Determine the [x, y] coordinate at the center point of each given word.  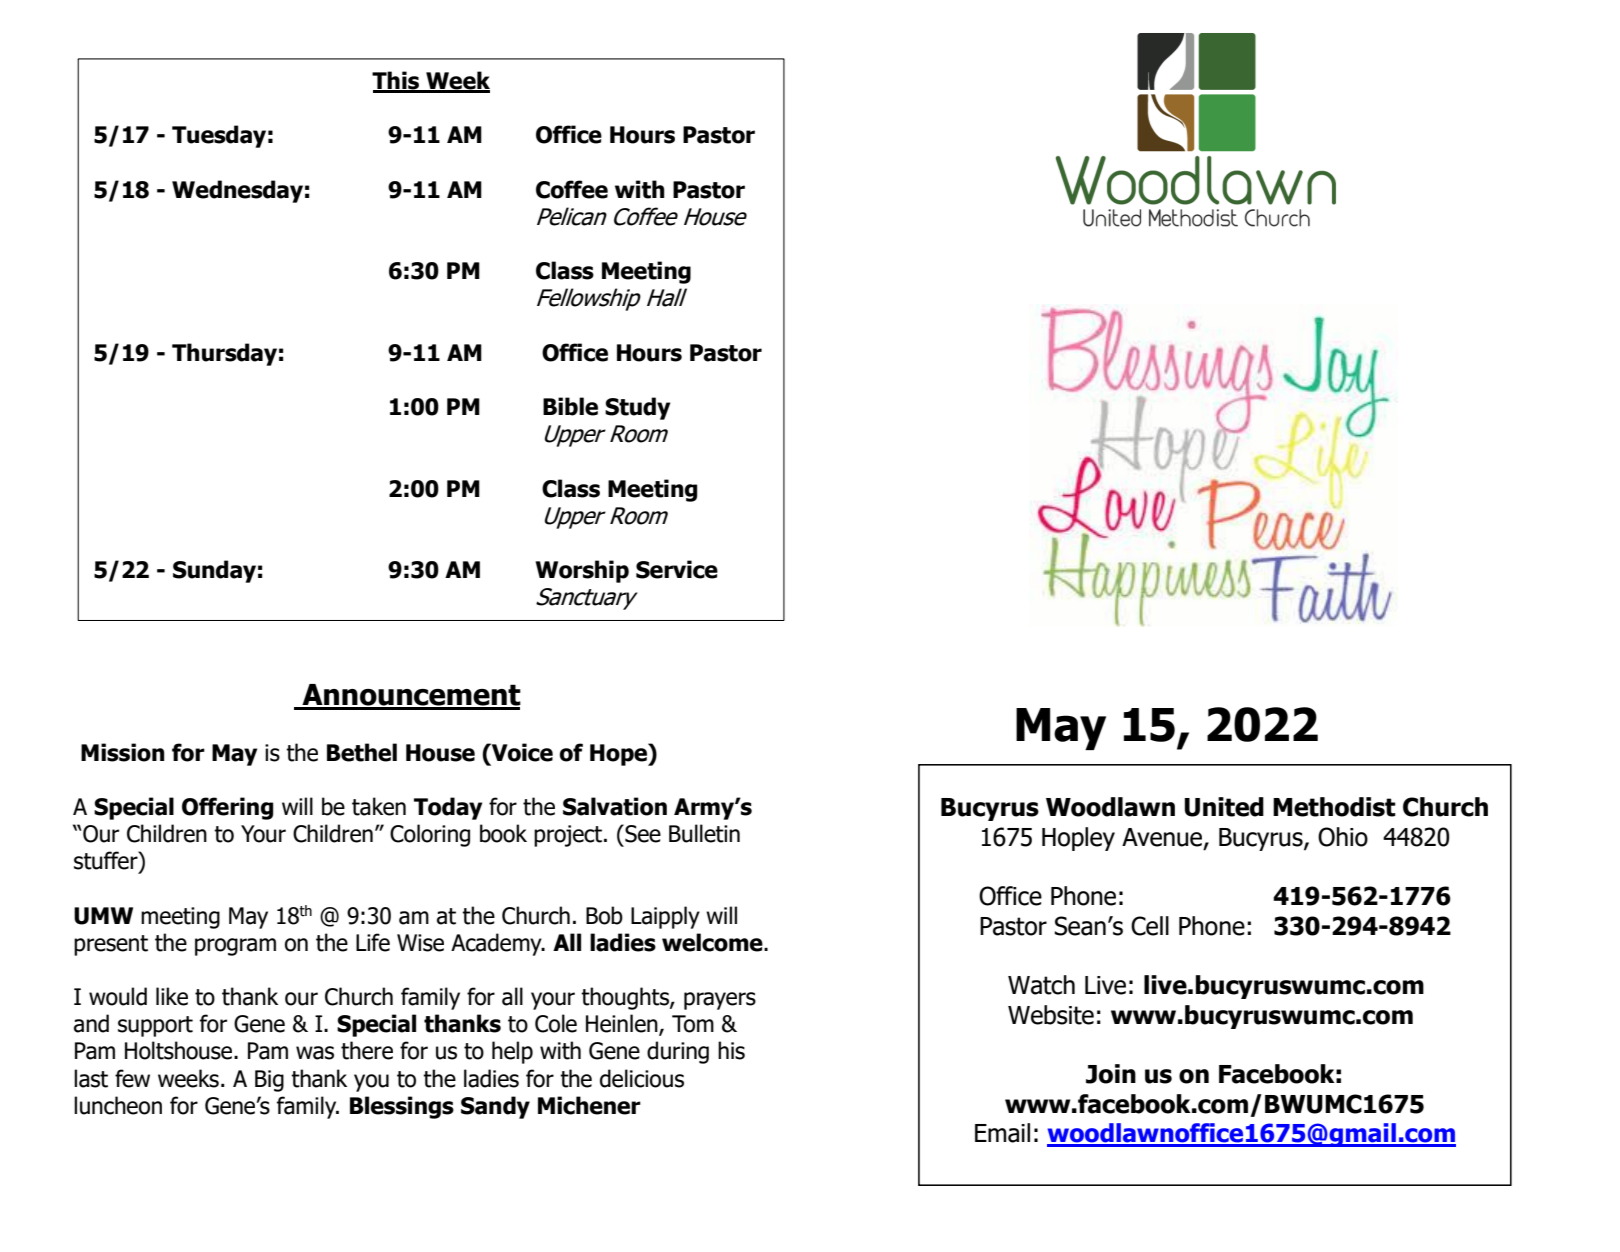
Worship [582, 571]
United [1224, 807]
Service [677, 569]
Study [637, 408]
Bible [570, 406]
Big [269, 1081]
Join [1111, 1074]
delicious [642, 1078]
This [397, 81]
